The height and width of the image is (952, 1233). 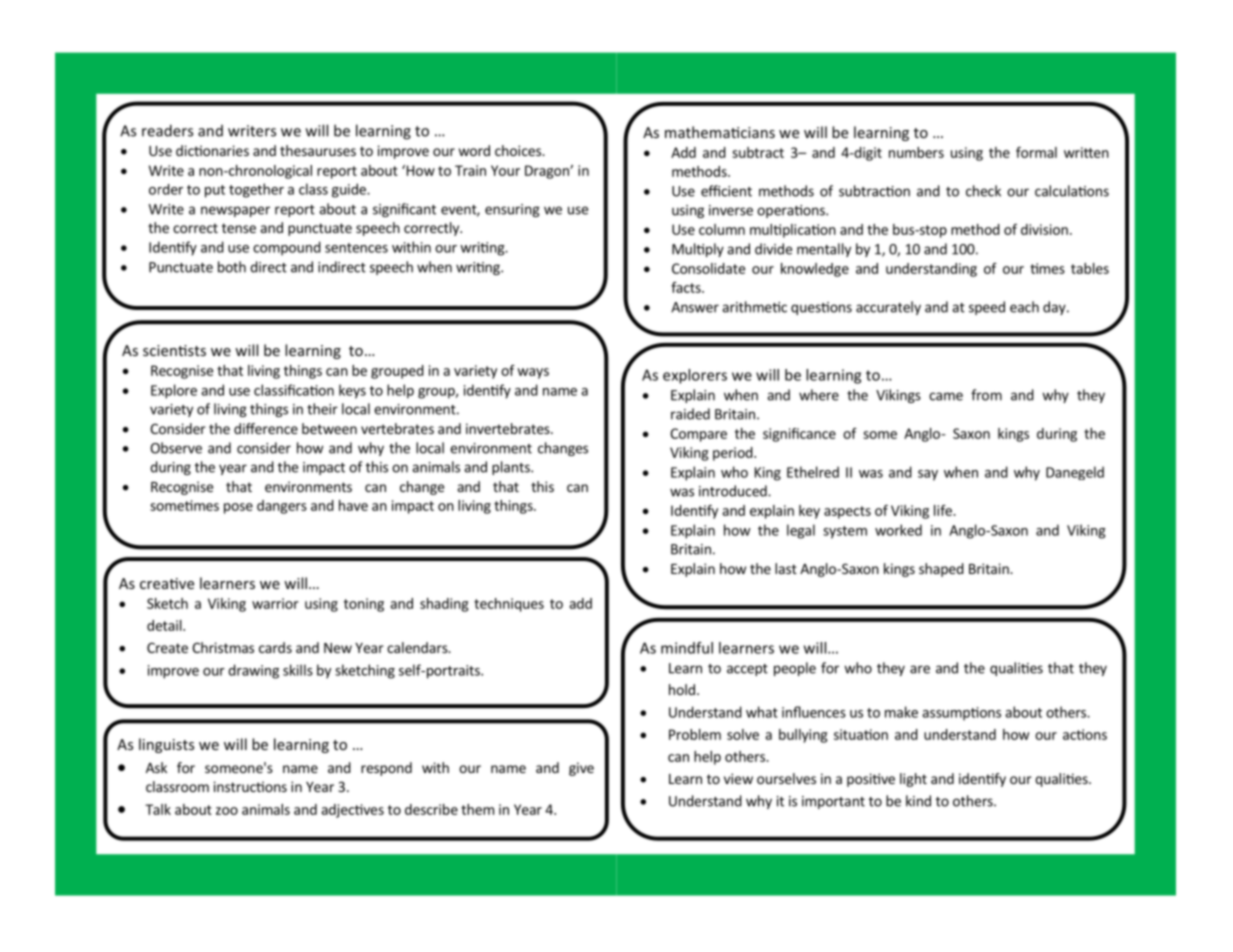 What do you see at coordinates (519, 150) in the image?
I see `choices` at bounding box center [519, 150].
